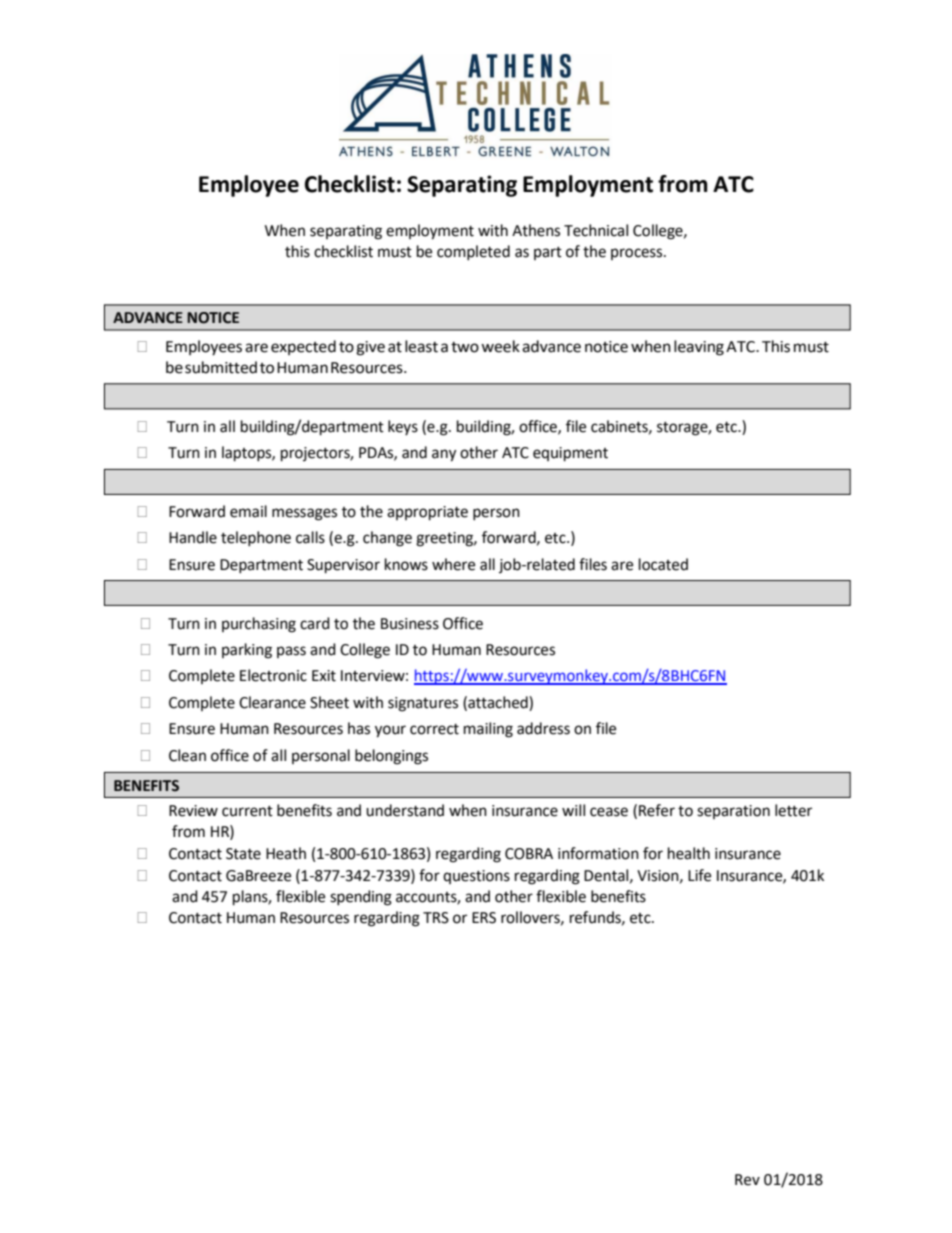 This image has height=1233, width=952. What do you see at coordinates (410, 624) in the image?
I see `Business` at bounding box center [410, 624].
